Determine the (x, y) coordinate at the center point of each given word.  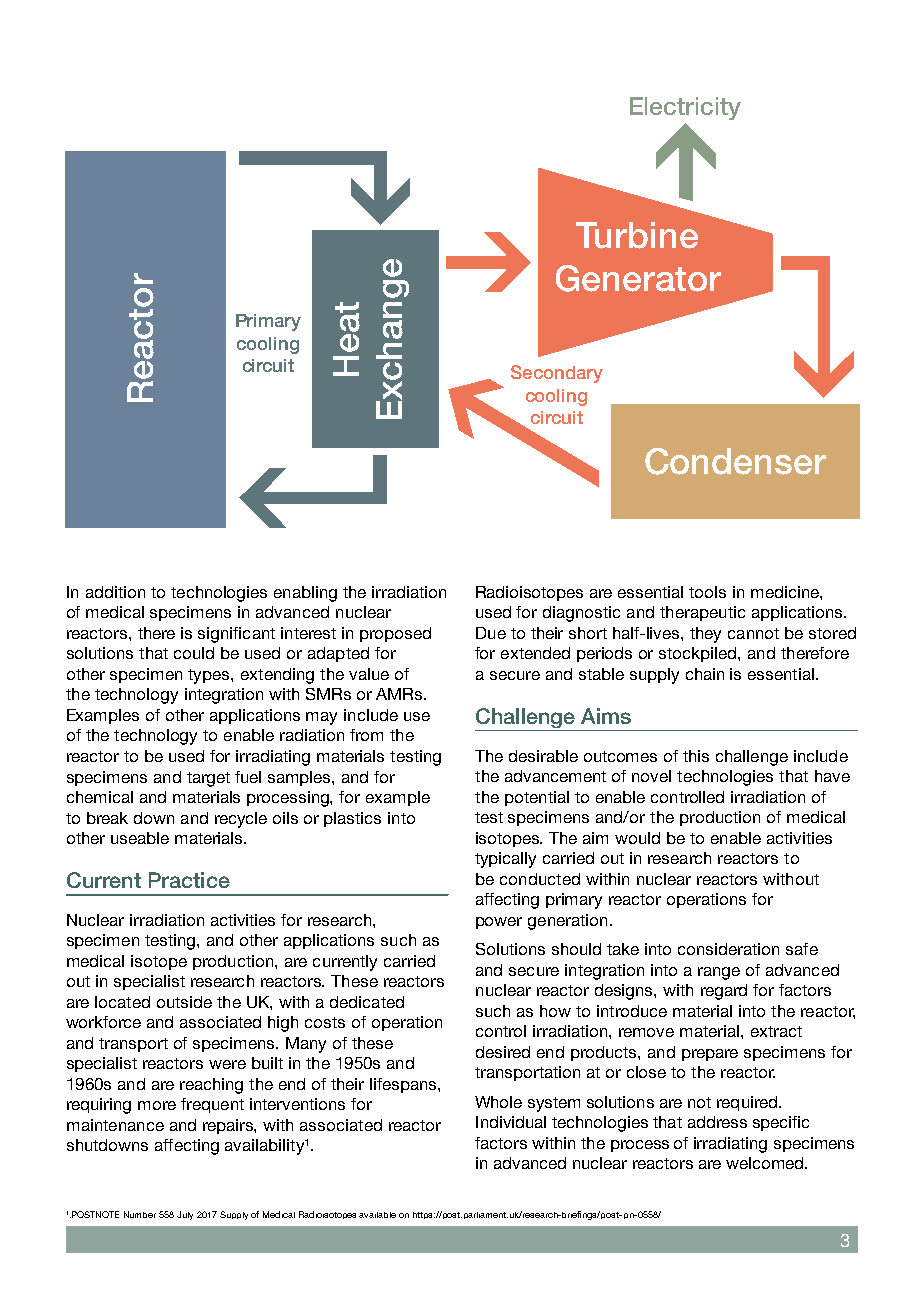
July (185, 1215)
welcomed (766, 1163)
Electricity (685, 108)
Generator (638, 278)
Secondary (557, 374)
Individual (511, 1122)
